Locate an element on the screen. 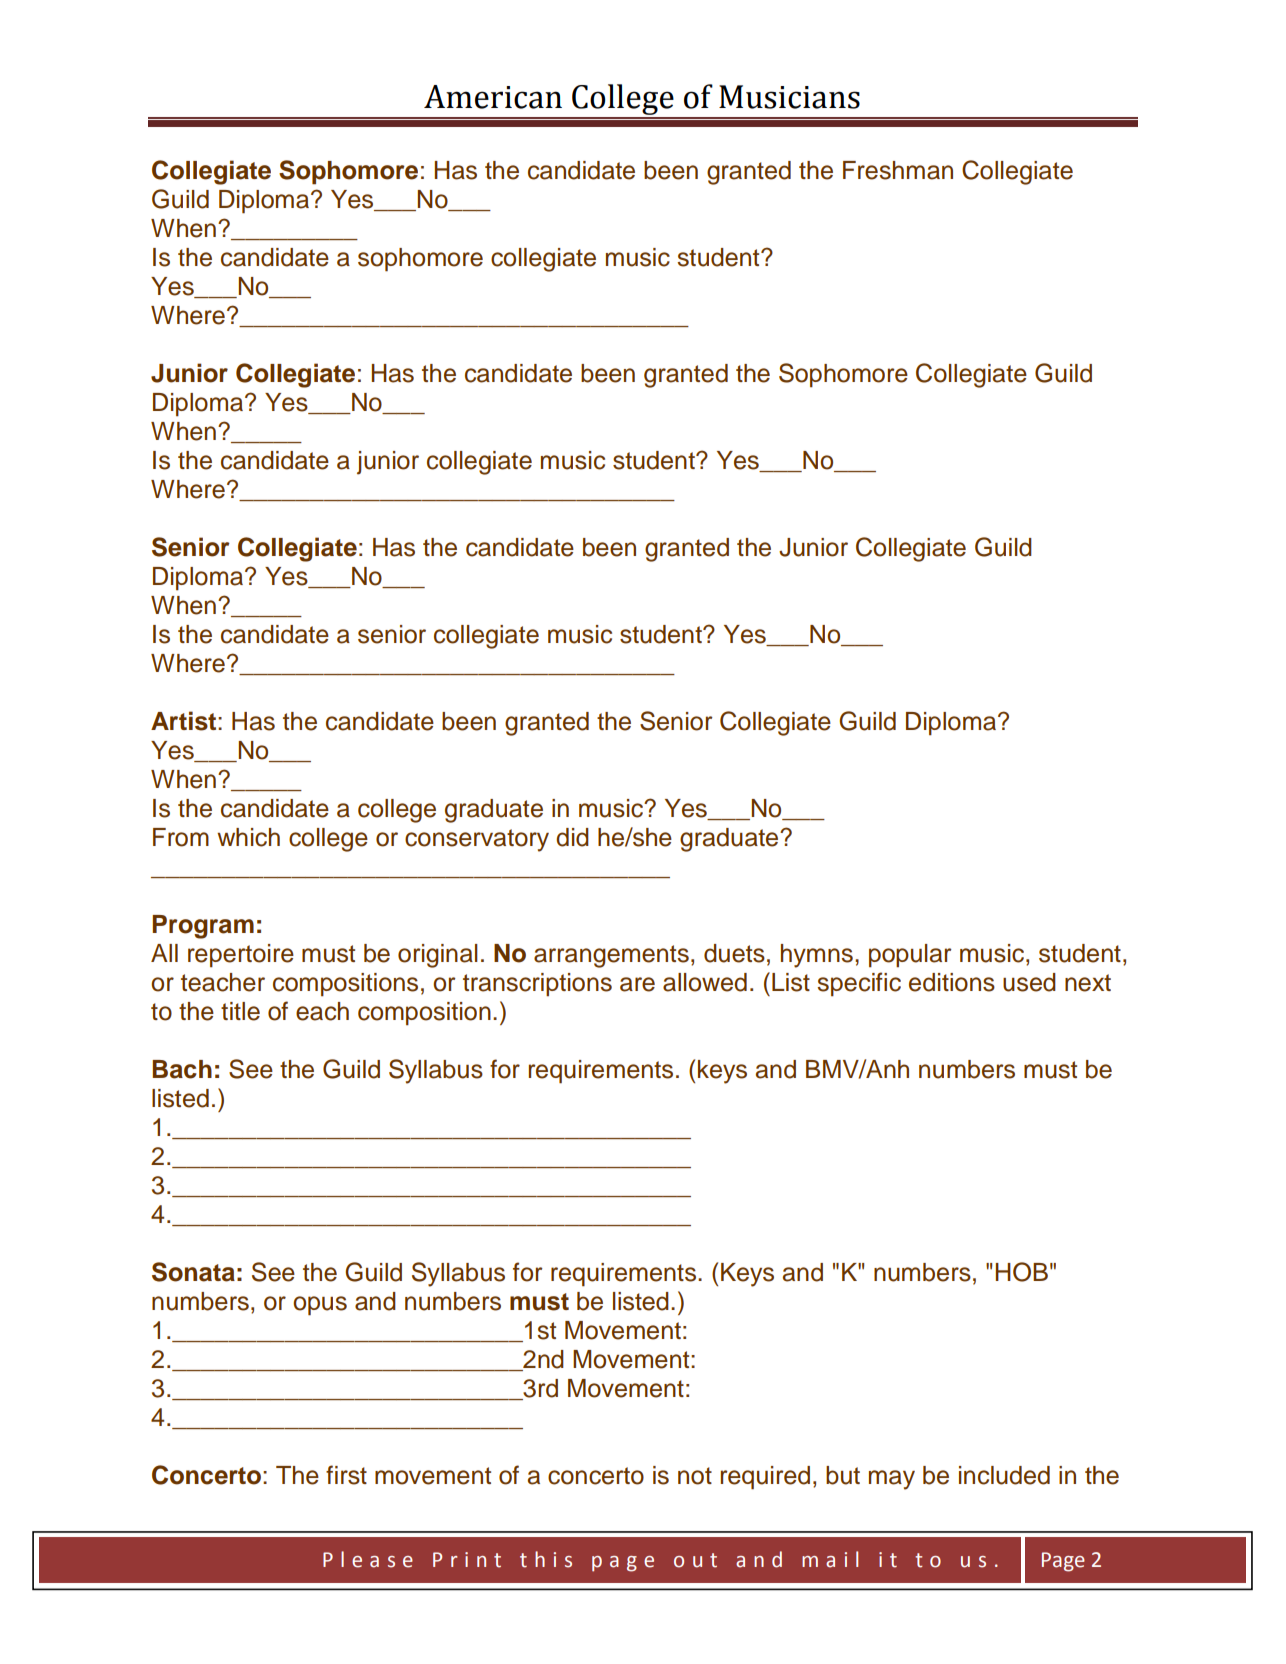  HOB is located at coordinates (1022, 1272).
